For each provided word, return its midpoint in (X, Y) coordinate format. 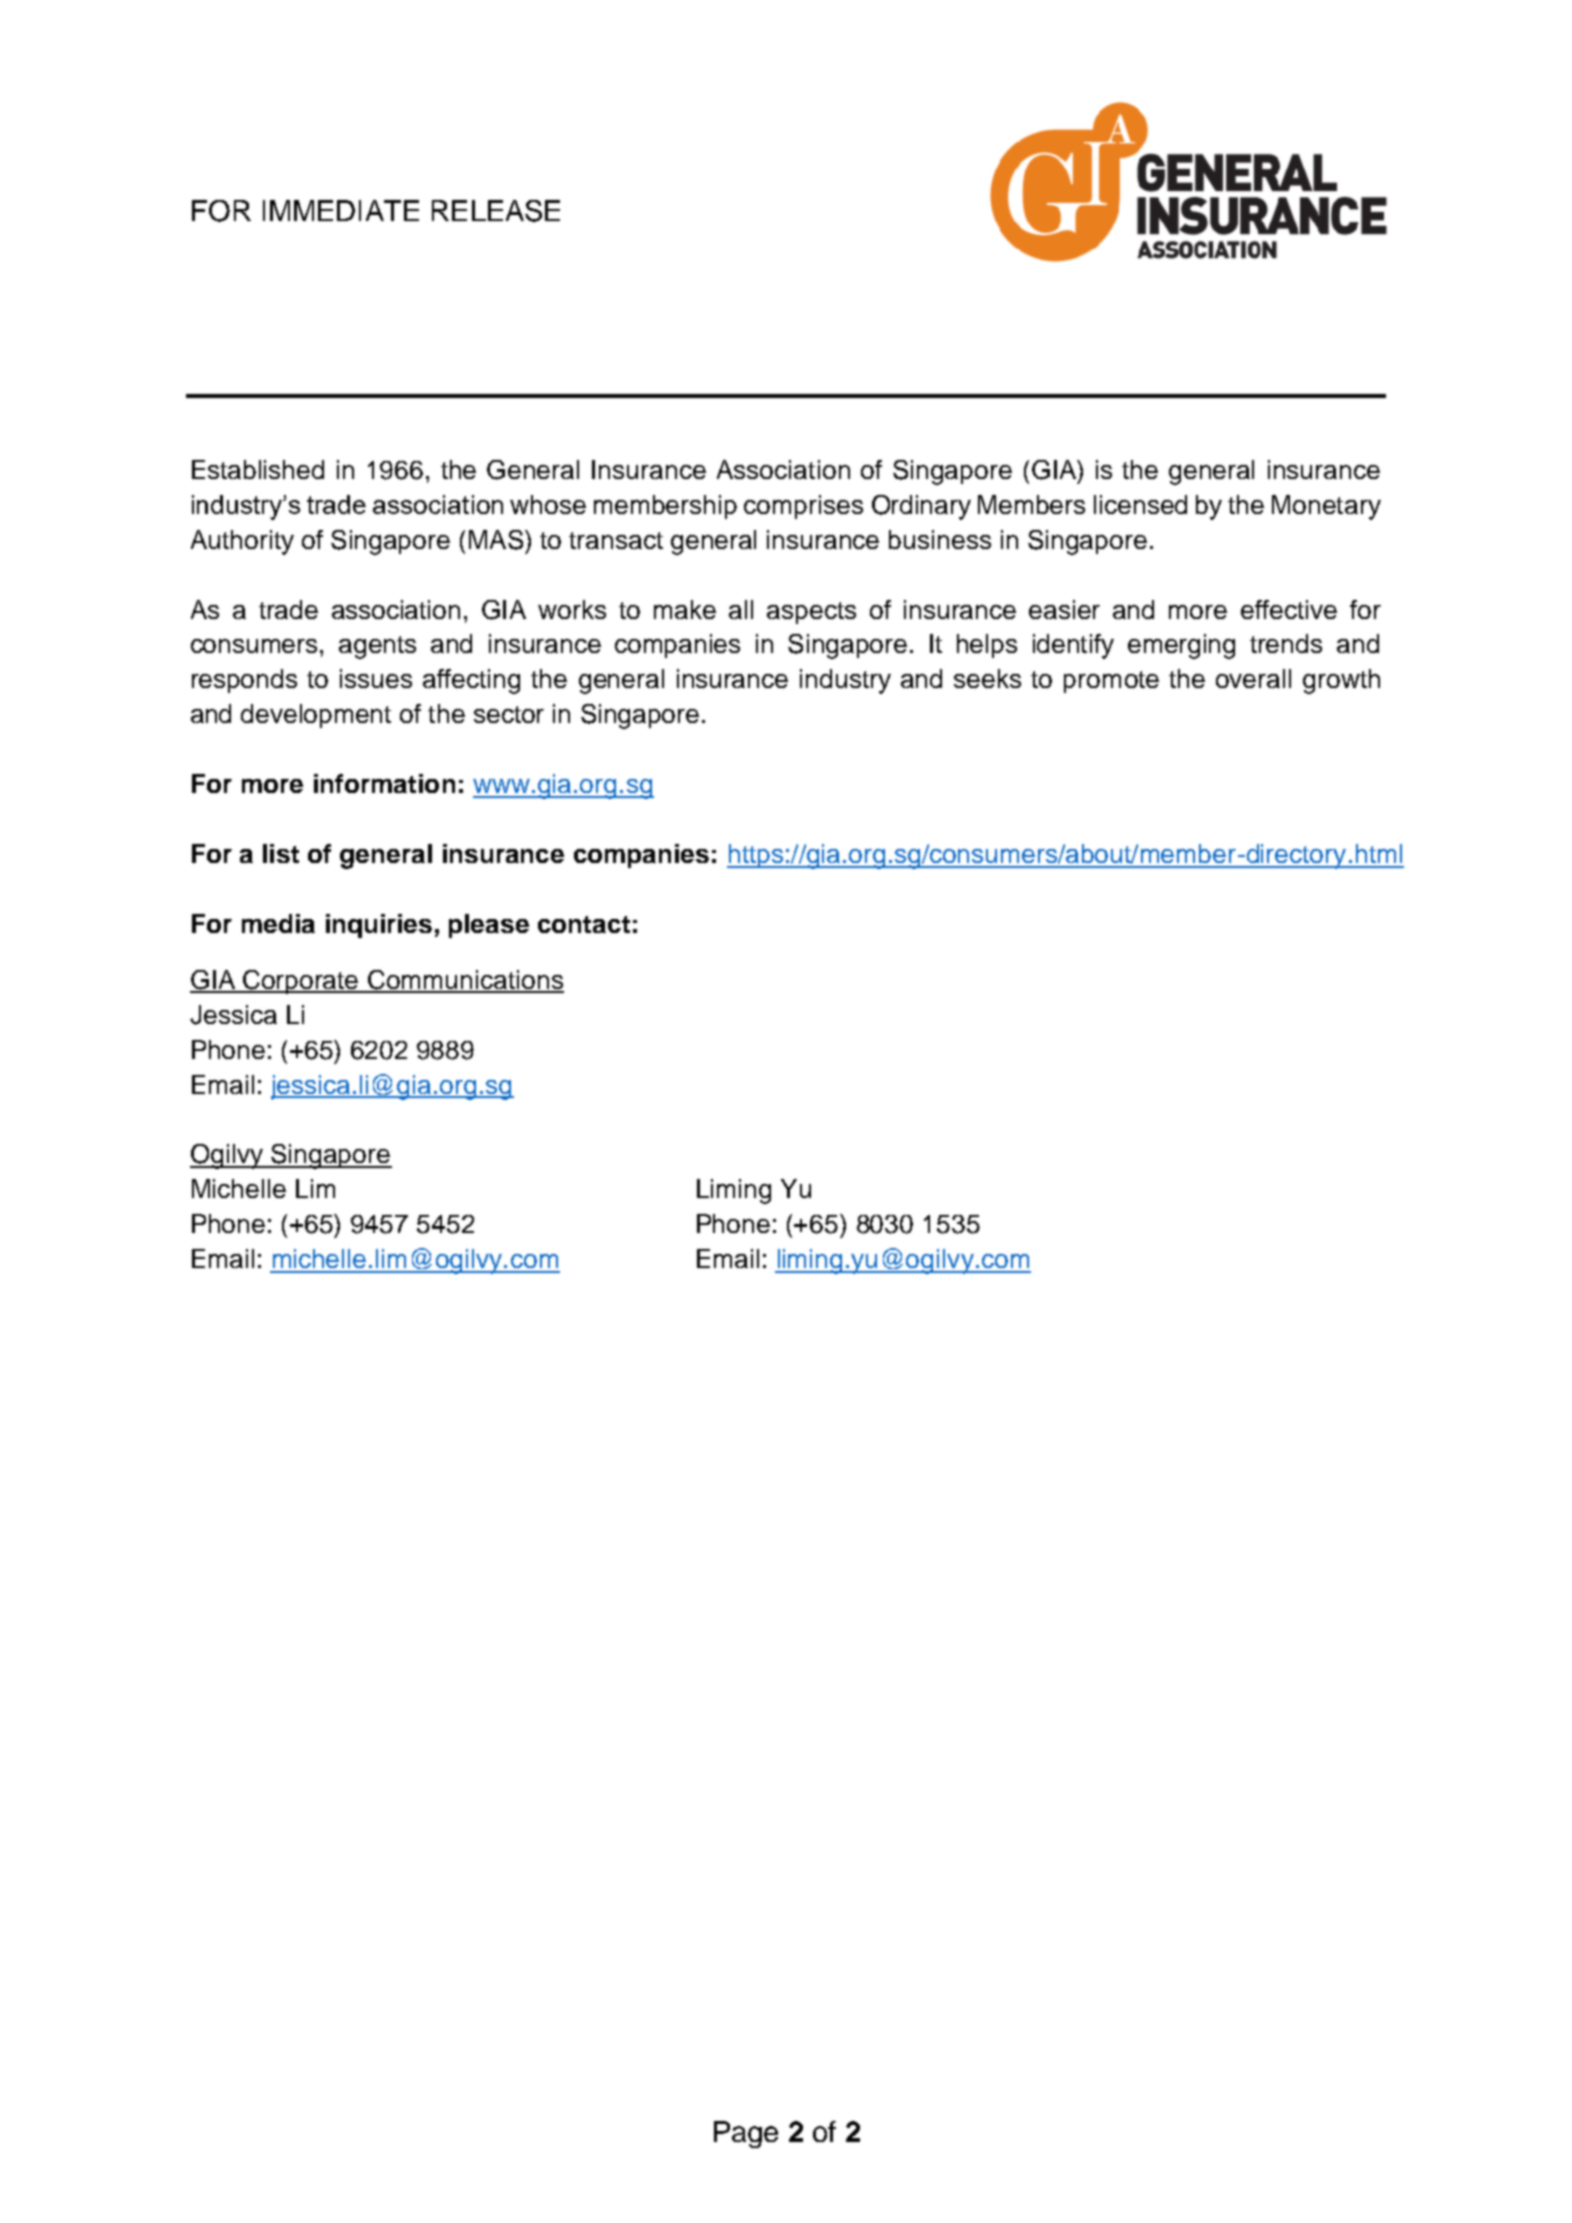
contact (584, 924)
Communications (465, 981)
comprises (803, 507)
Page (746, 2134)
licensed (1140, 504)
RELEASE (496, 211)
